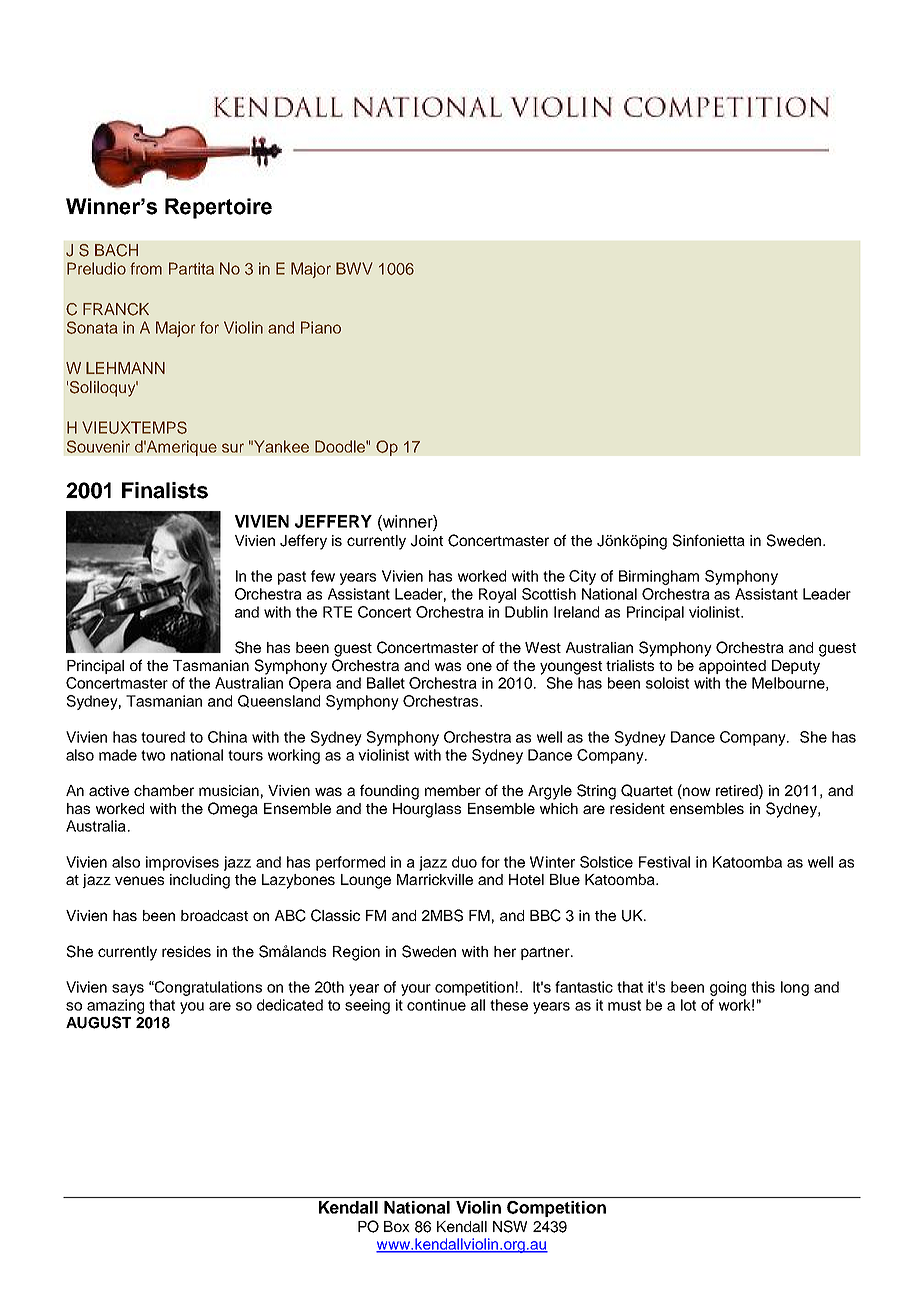 Image resolution: width=924 pixels, height=1308 pixels. Describe the element at coordinates (165, 490) in the image. I see `Finalists` at that location.
